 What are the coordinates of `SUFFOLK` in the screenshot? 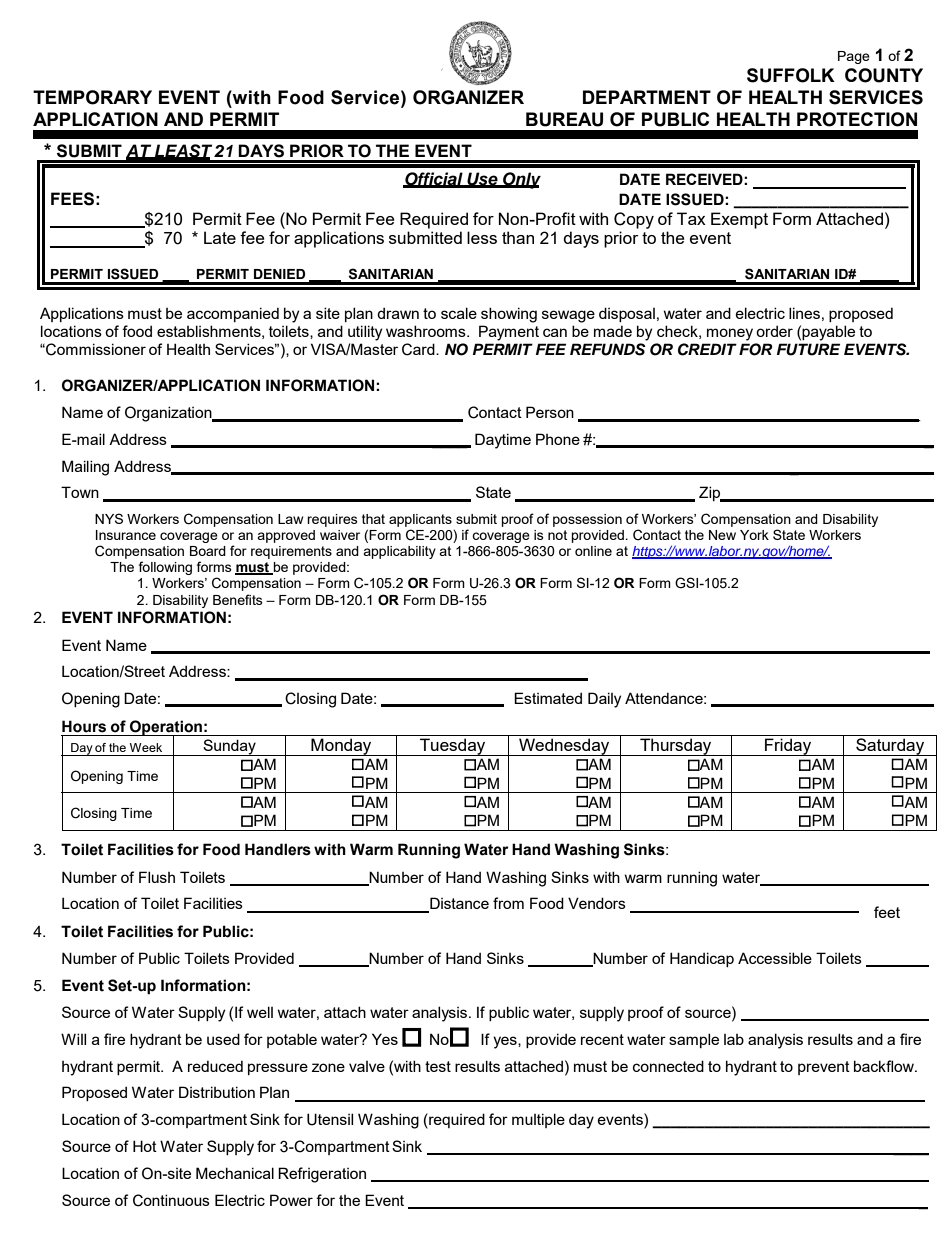 It's located at (791, 75).
